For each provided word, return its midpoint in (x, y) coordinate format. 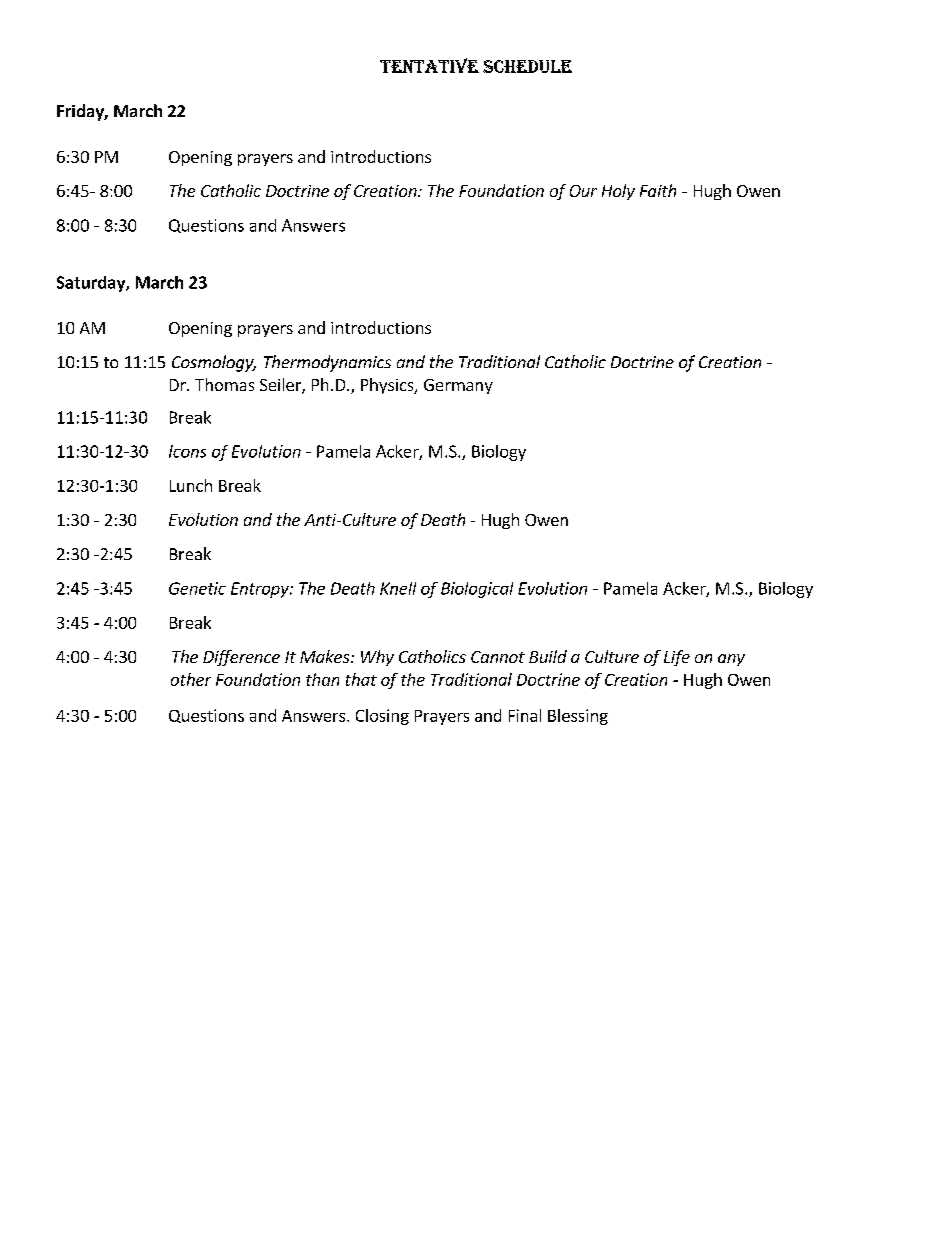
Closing (382, 717)
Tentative (429, 65)
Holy (618, 192)
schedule (527, 66)
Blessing (578, 717)
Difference (241, 658)
